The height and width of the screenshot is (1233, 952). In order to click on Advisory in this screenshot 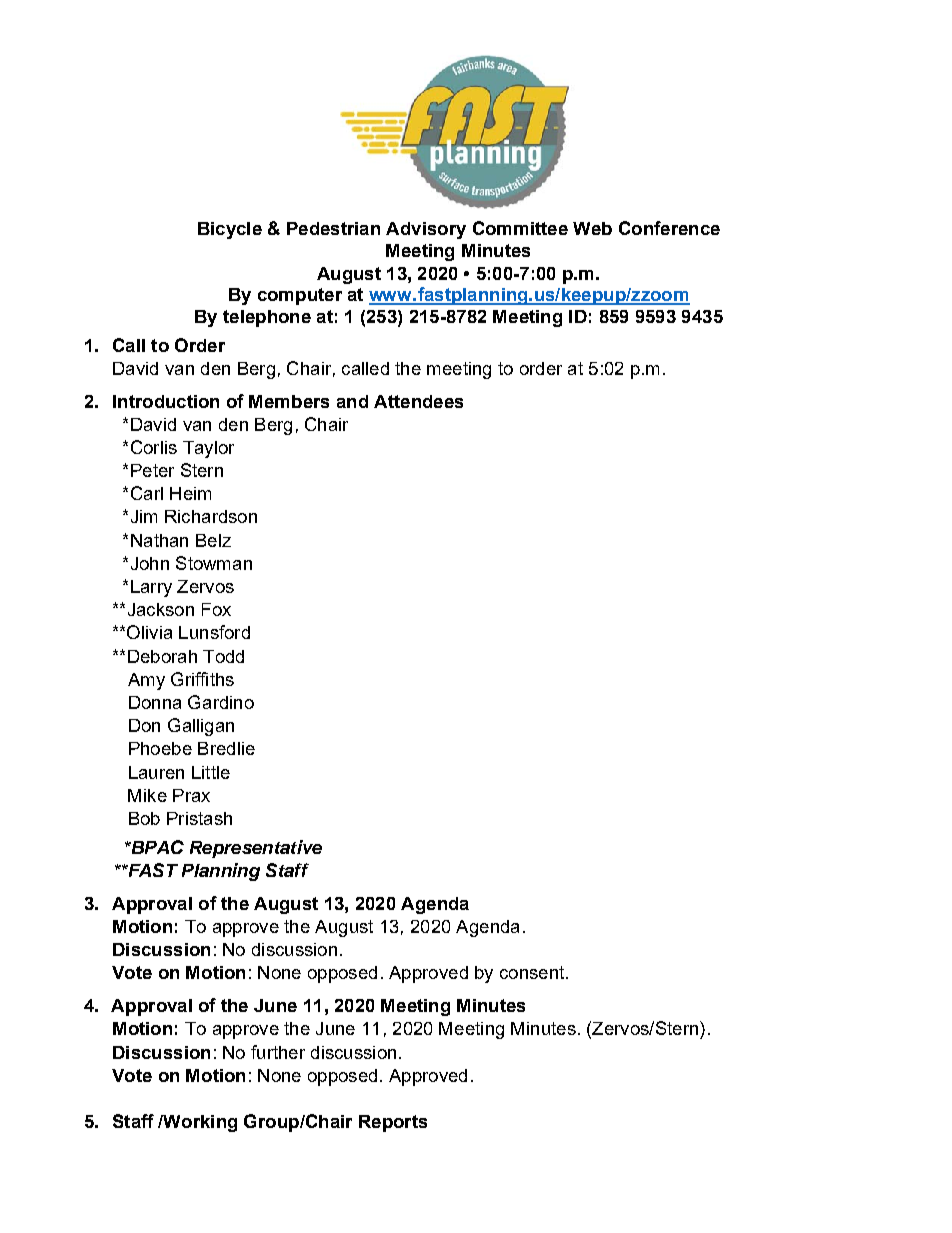, I will do `click(426, 230)`.
